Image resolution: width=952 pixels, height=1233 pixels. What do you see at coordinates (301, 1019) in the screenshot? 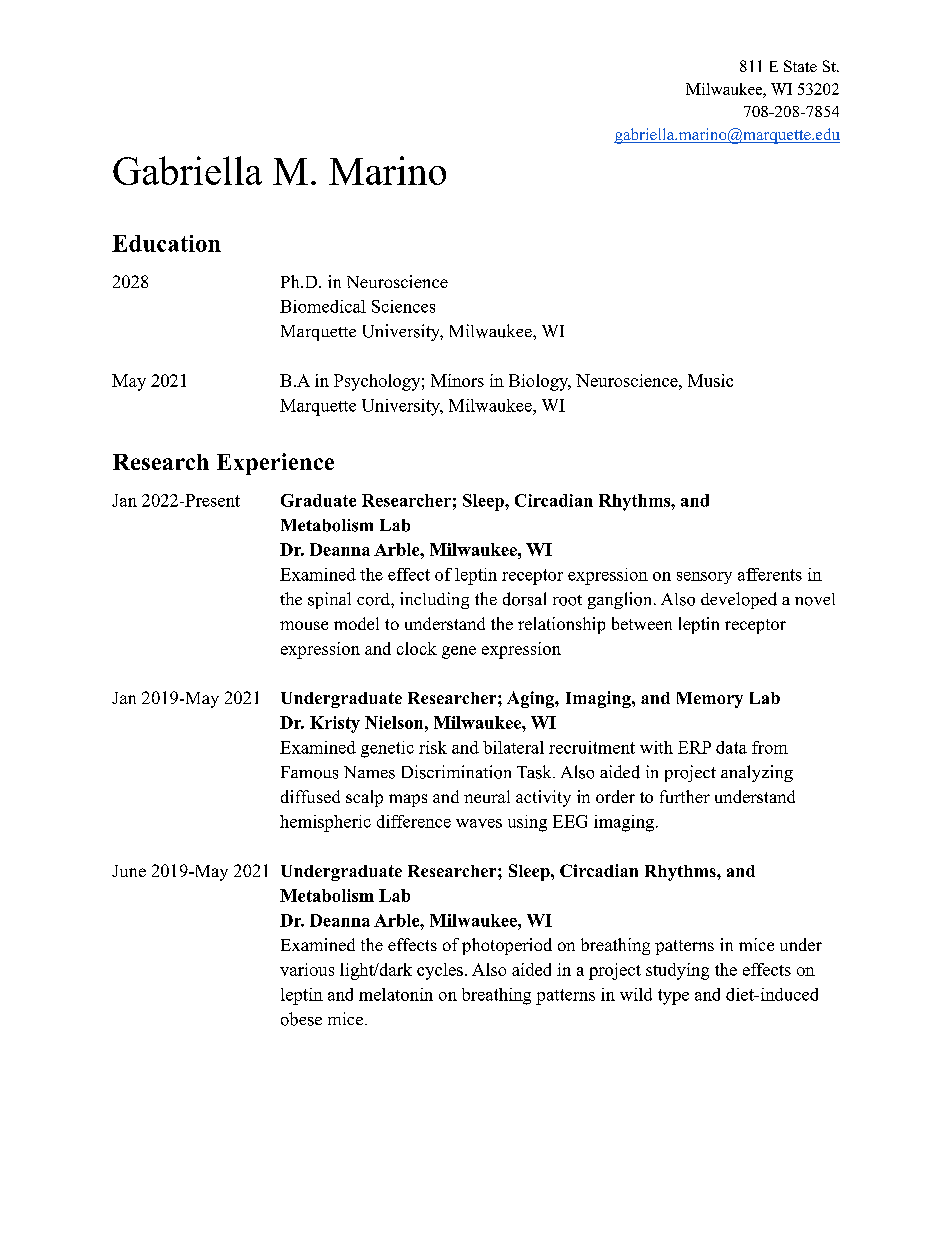
I see `obese` at bounding box center [301, 1019].
